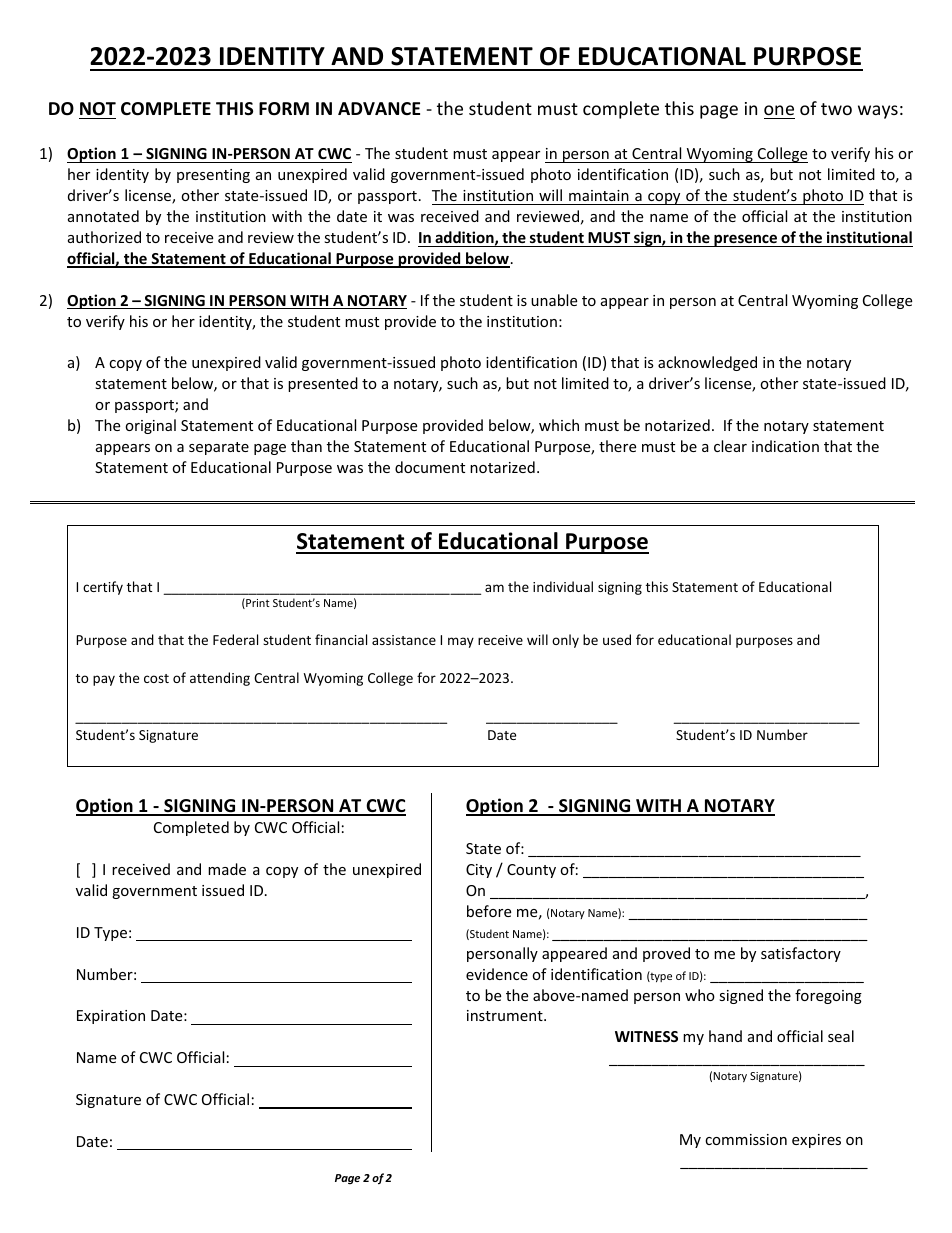  What do you see at coordinates (213, 176) in the document?
I see `presenting` at bounding box center [213, 176].
